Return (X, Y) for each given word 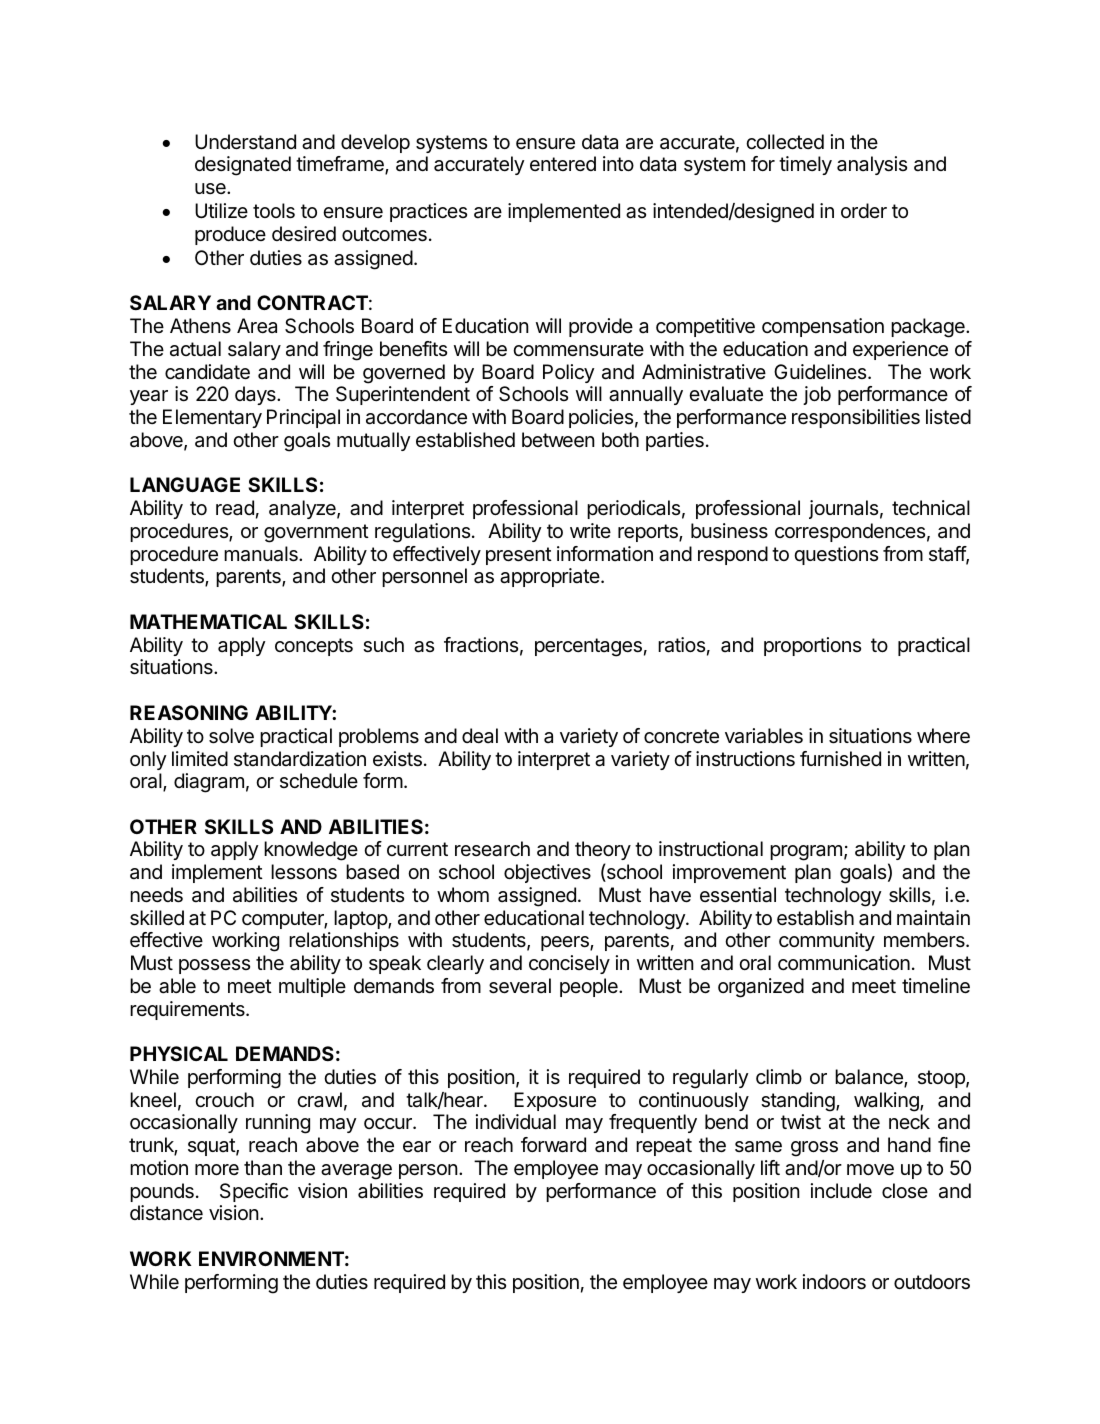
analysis (872, 165)
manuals (262, 554)
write (590, 530)
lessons (304, 872)
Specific (254, 1192)
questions (836, 555)
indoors (834, 1282)
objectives (547, 873)
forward (553, 1145)
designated (243, 166)
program (806, 853)
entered (563, 164)
